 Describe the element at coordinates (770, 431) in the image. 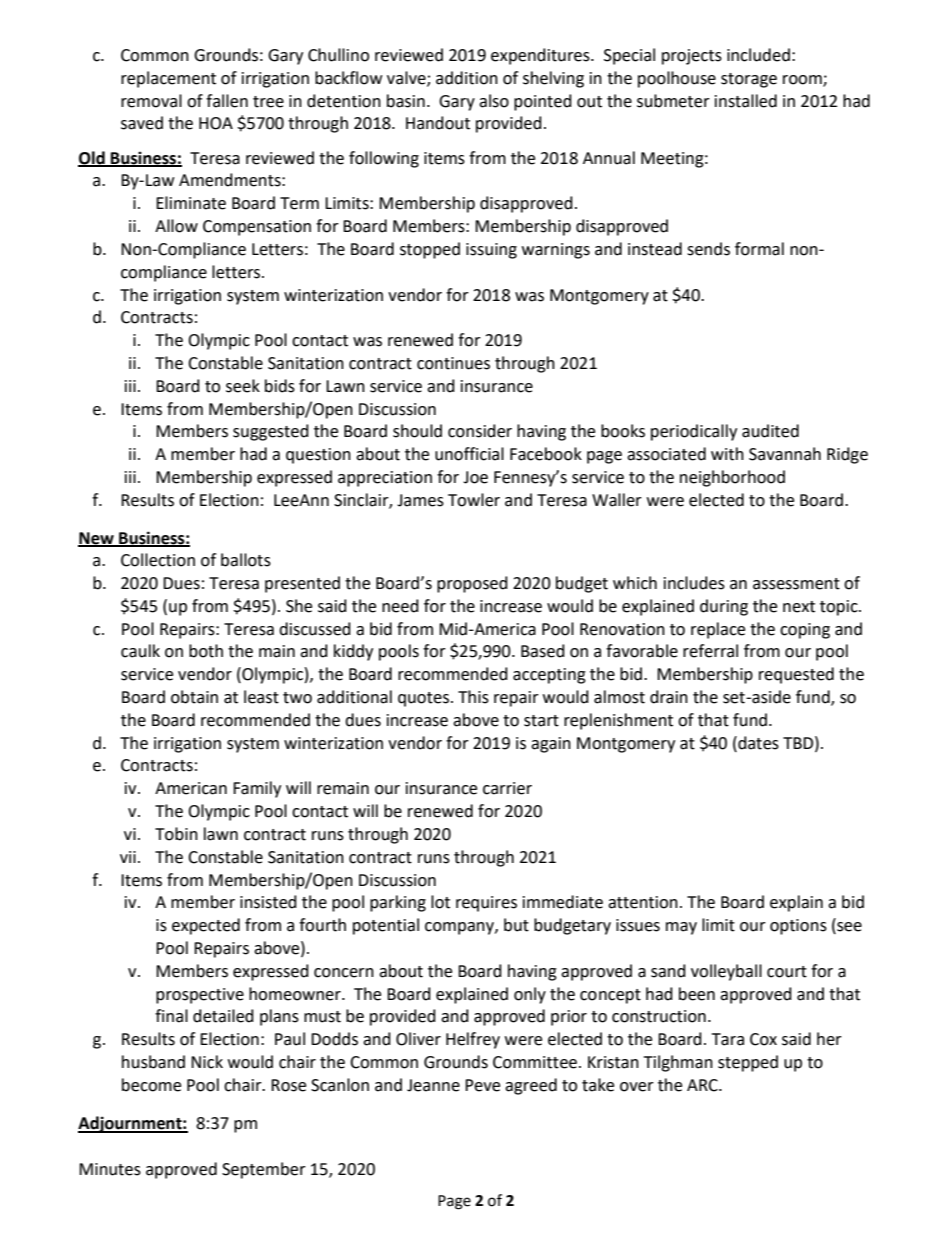

I see `audited` at that location.
